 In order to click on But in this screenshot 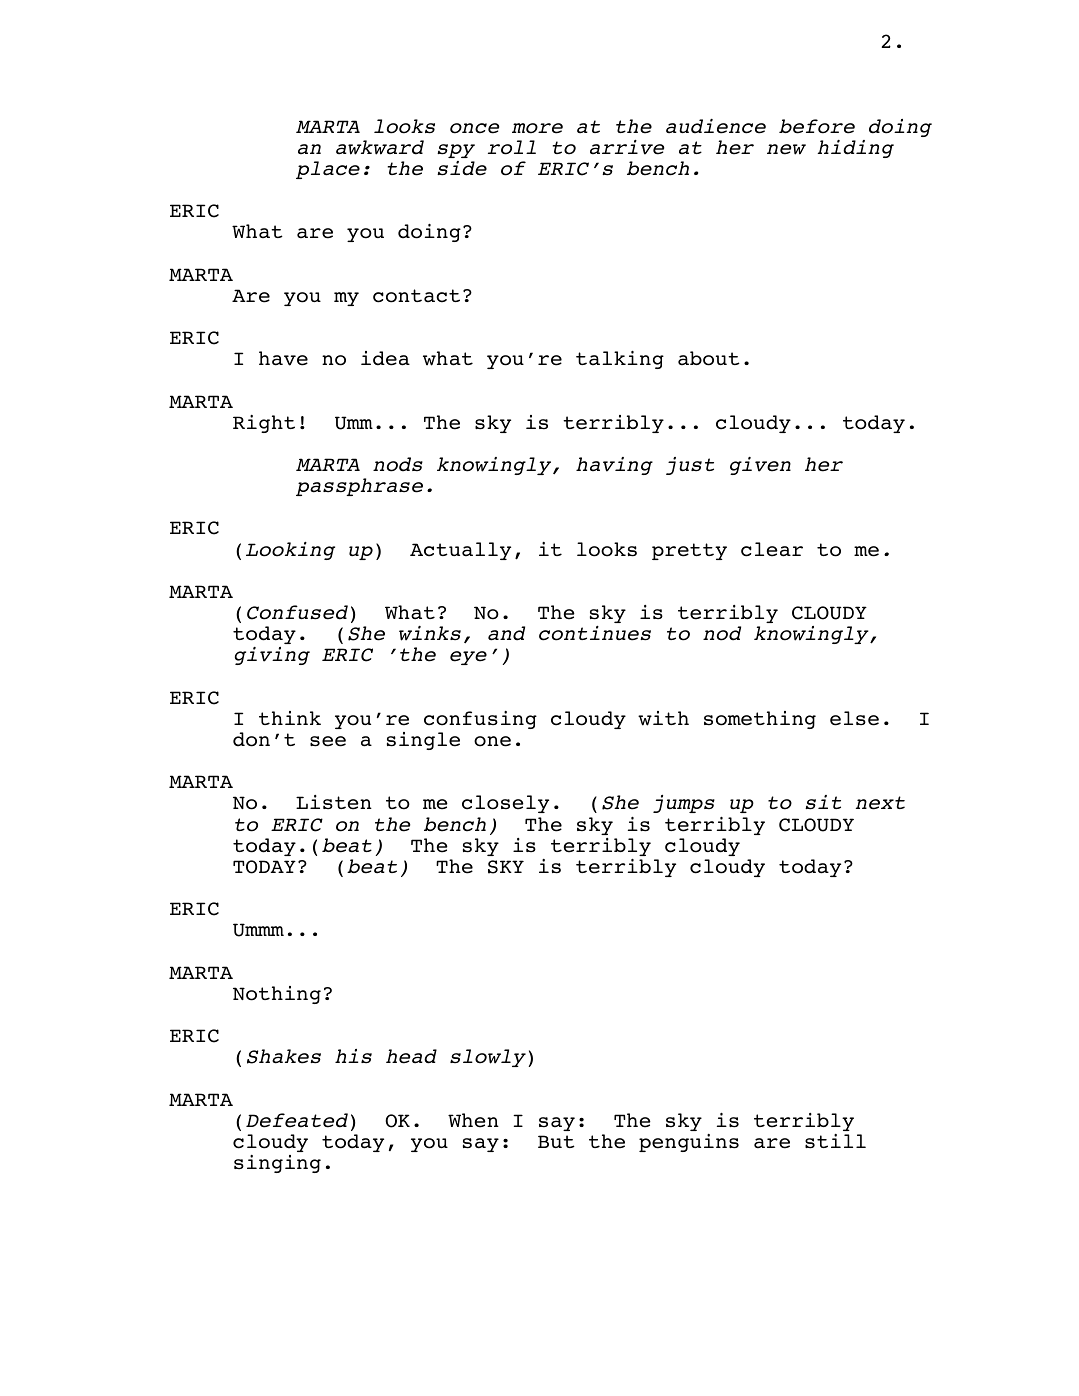, I will do `click(556, 1141)`.
